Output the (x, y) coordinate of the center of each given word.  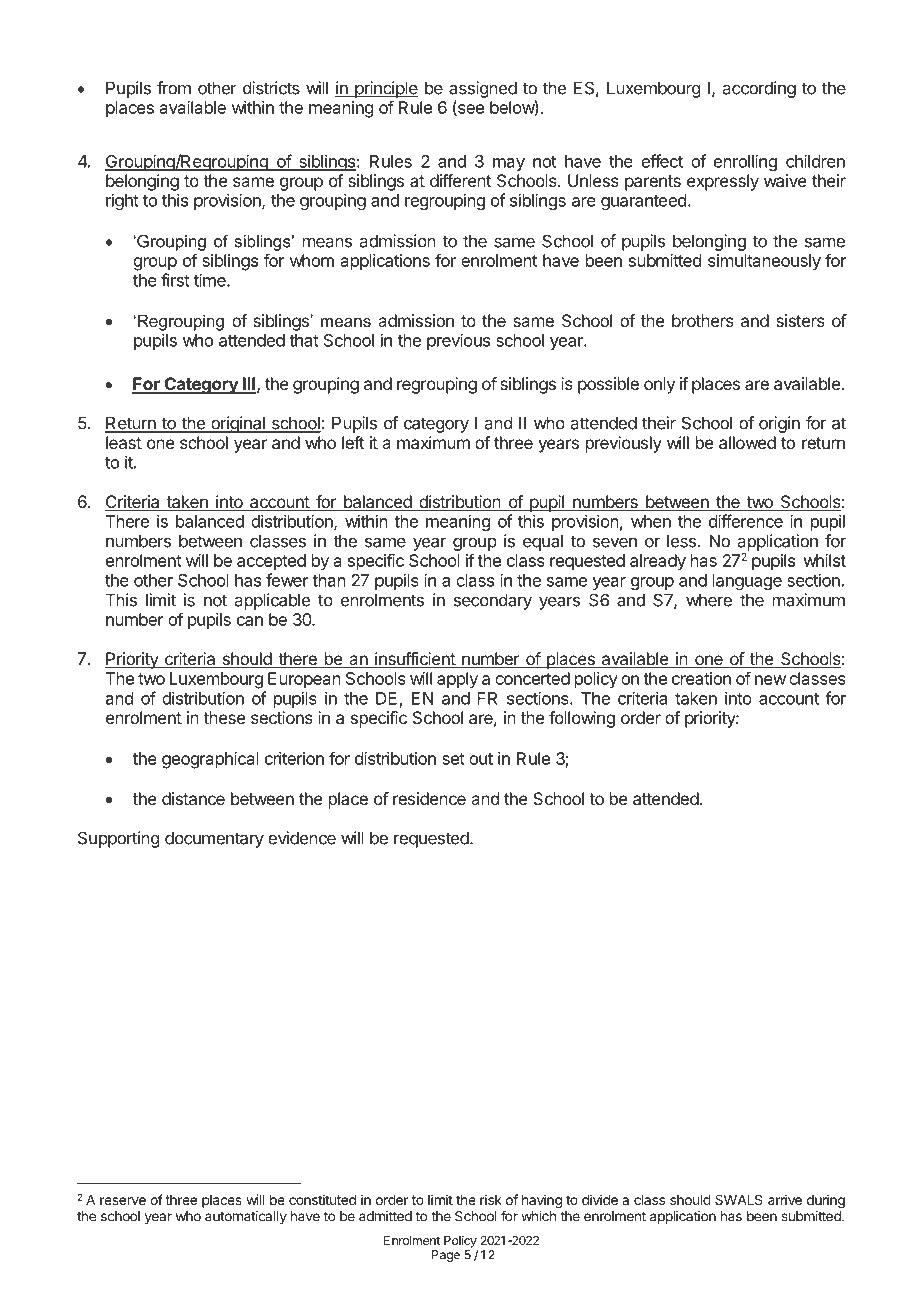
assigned (483, 89)
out (481, 759)
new (770, 680)
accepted (271, 562)
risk (491, 1199)
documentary (214, 839)
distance (193, 798)
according (759, 89)
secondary (493, 601)
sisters (800, 320)
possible (608, 385)
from (174, 88)
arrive (785, 1199)
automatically (246, 1217)
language (747, 582)
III (248, 385)
